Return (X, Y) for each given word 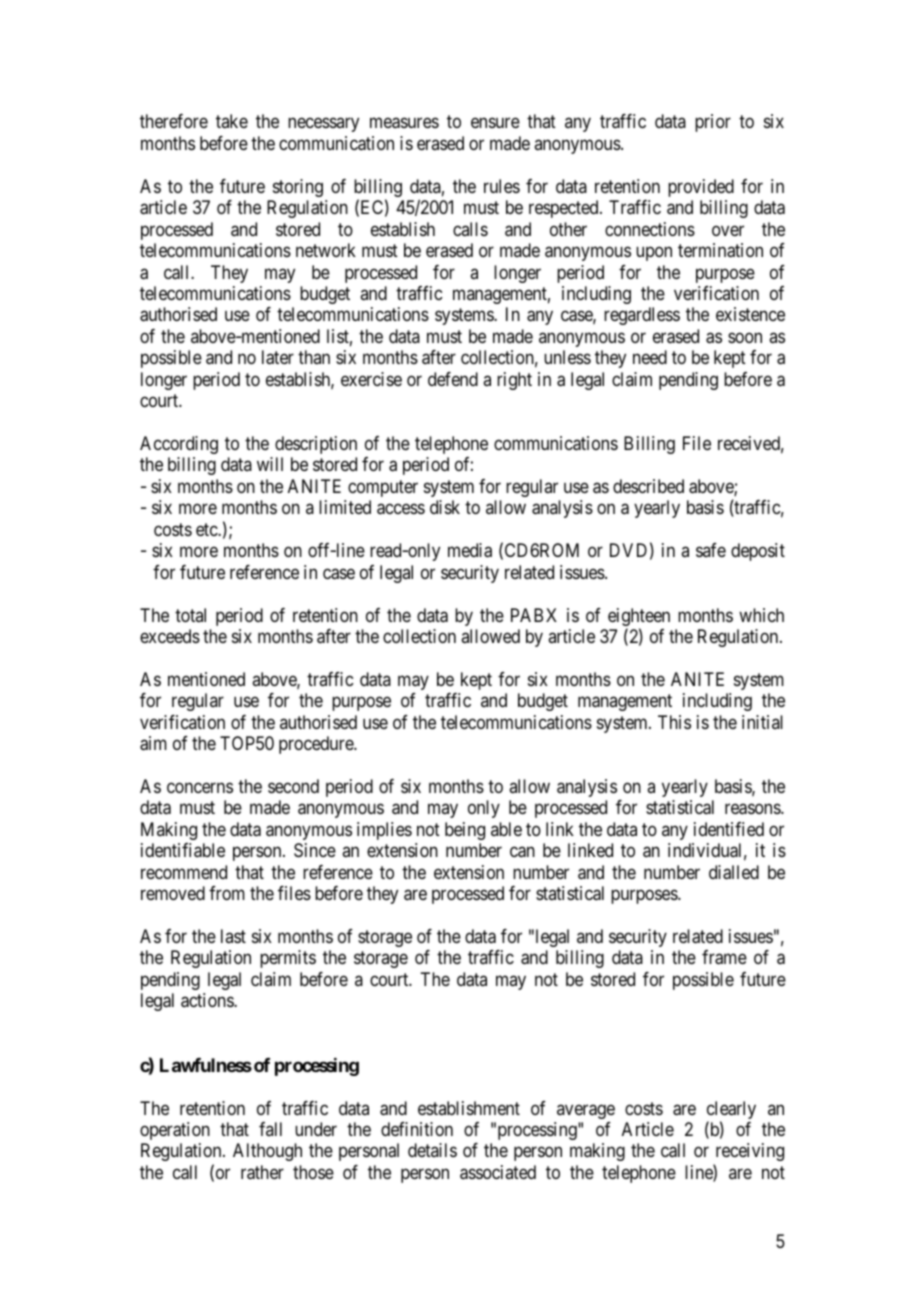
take (232, 121)
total (190, 615)
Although (267, 1152)
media (470, 550)
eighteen (639, 618)
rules (502, 186)
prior (713, 123)
